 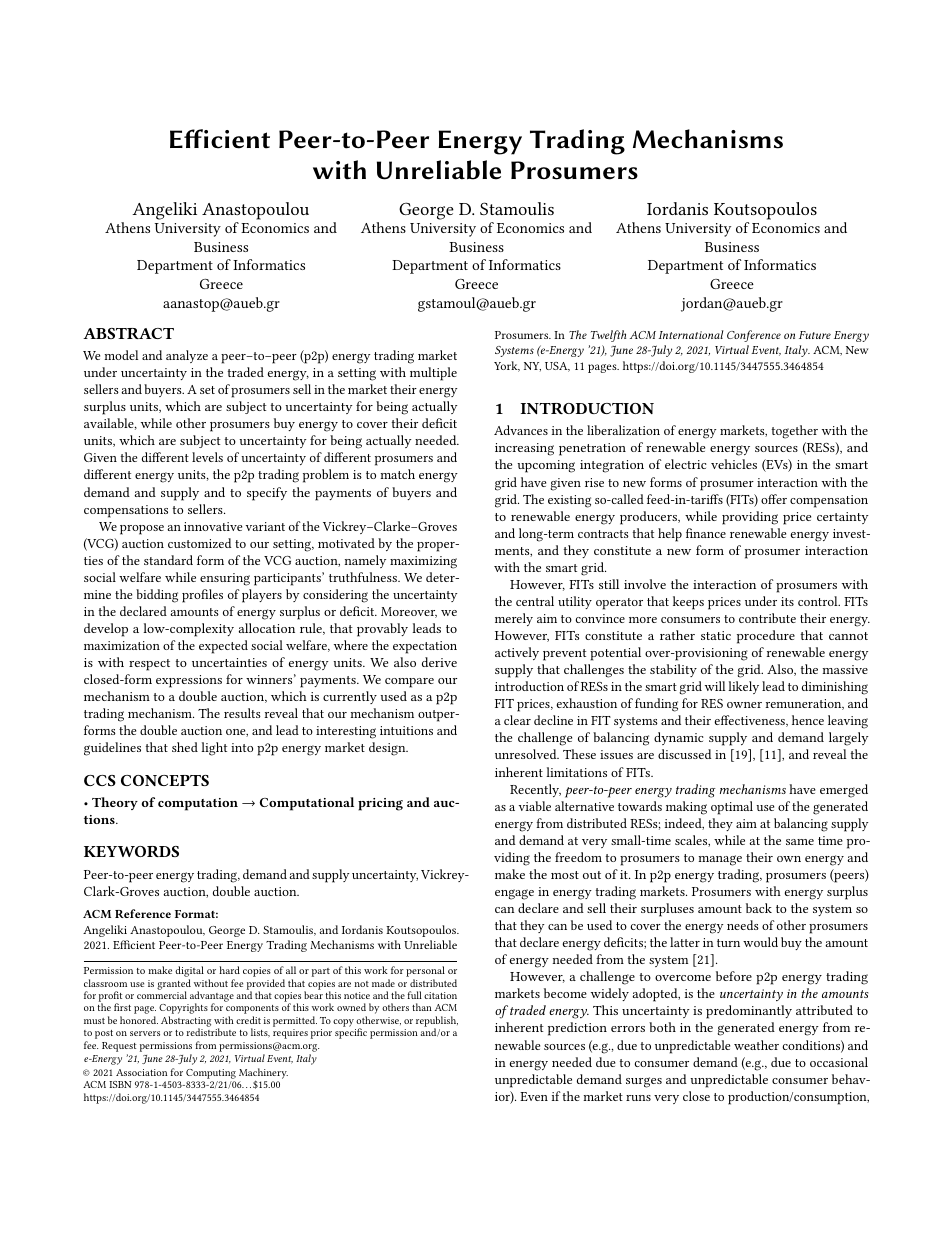 What do you see at coordinates (706, 533) in the document?
I see `finance` at bounding box center [706, 533].
